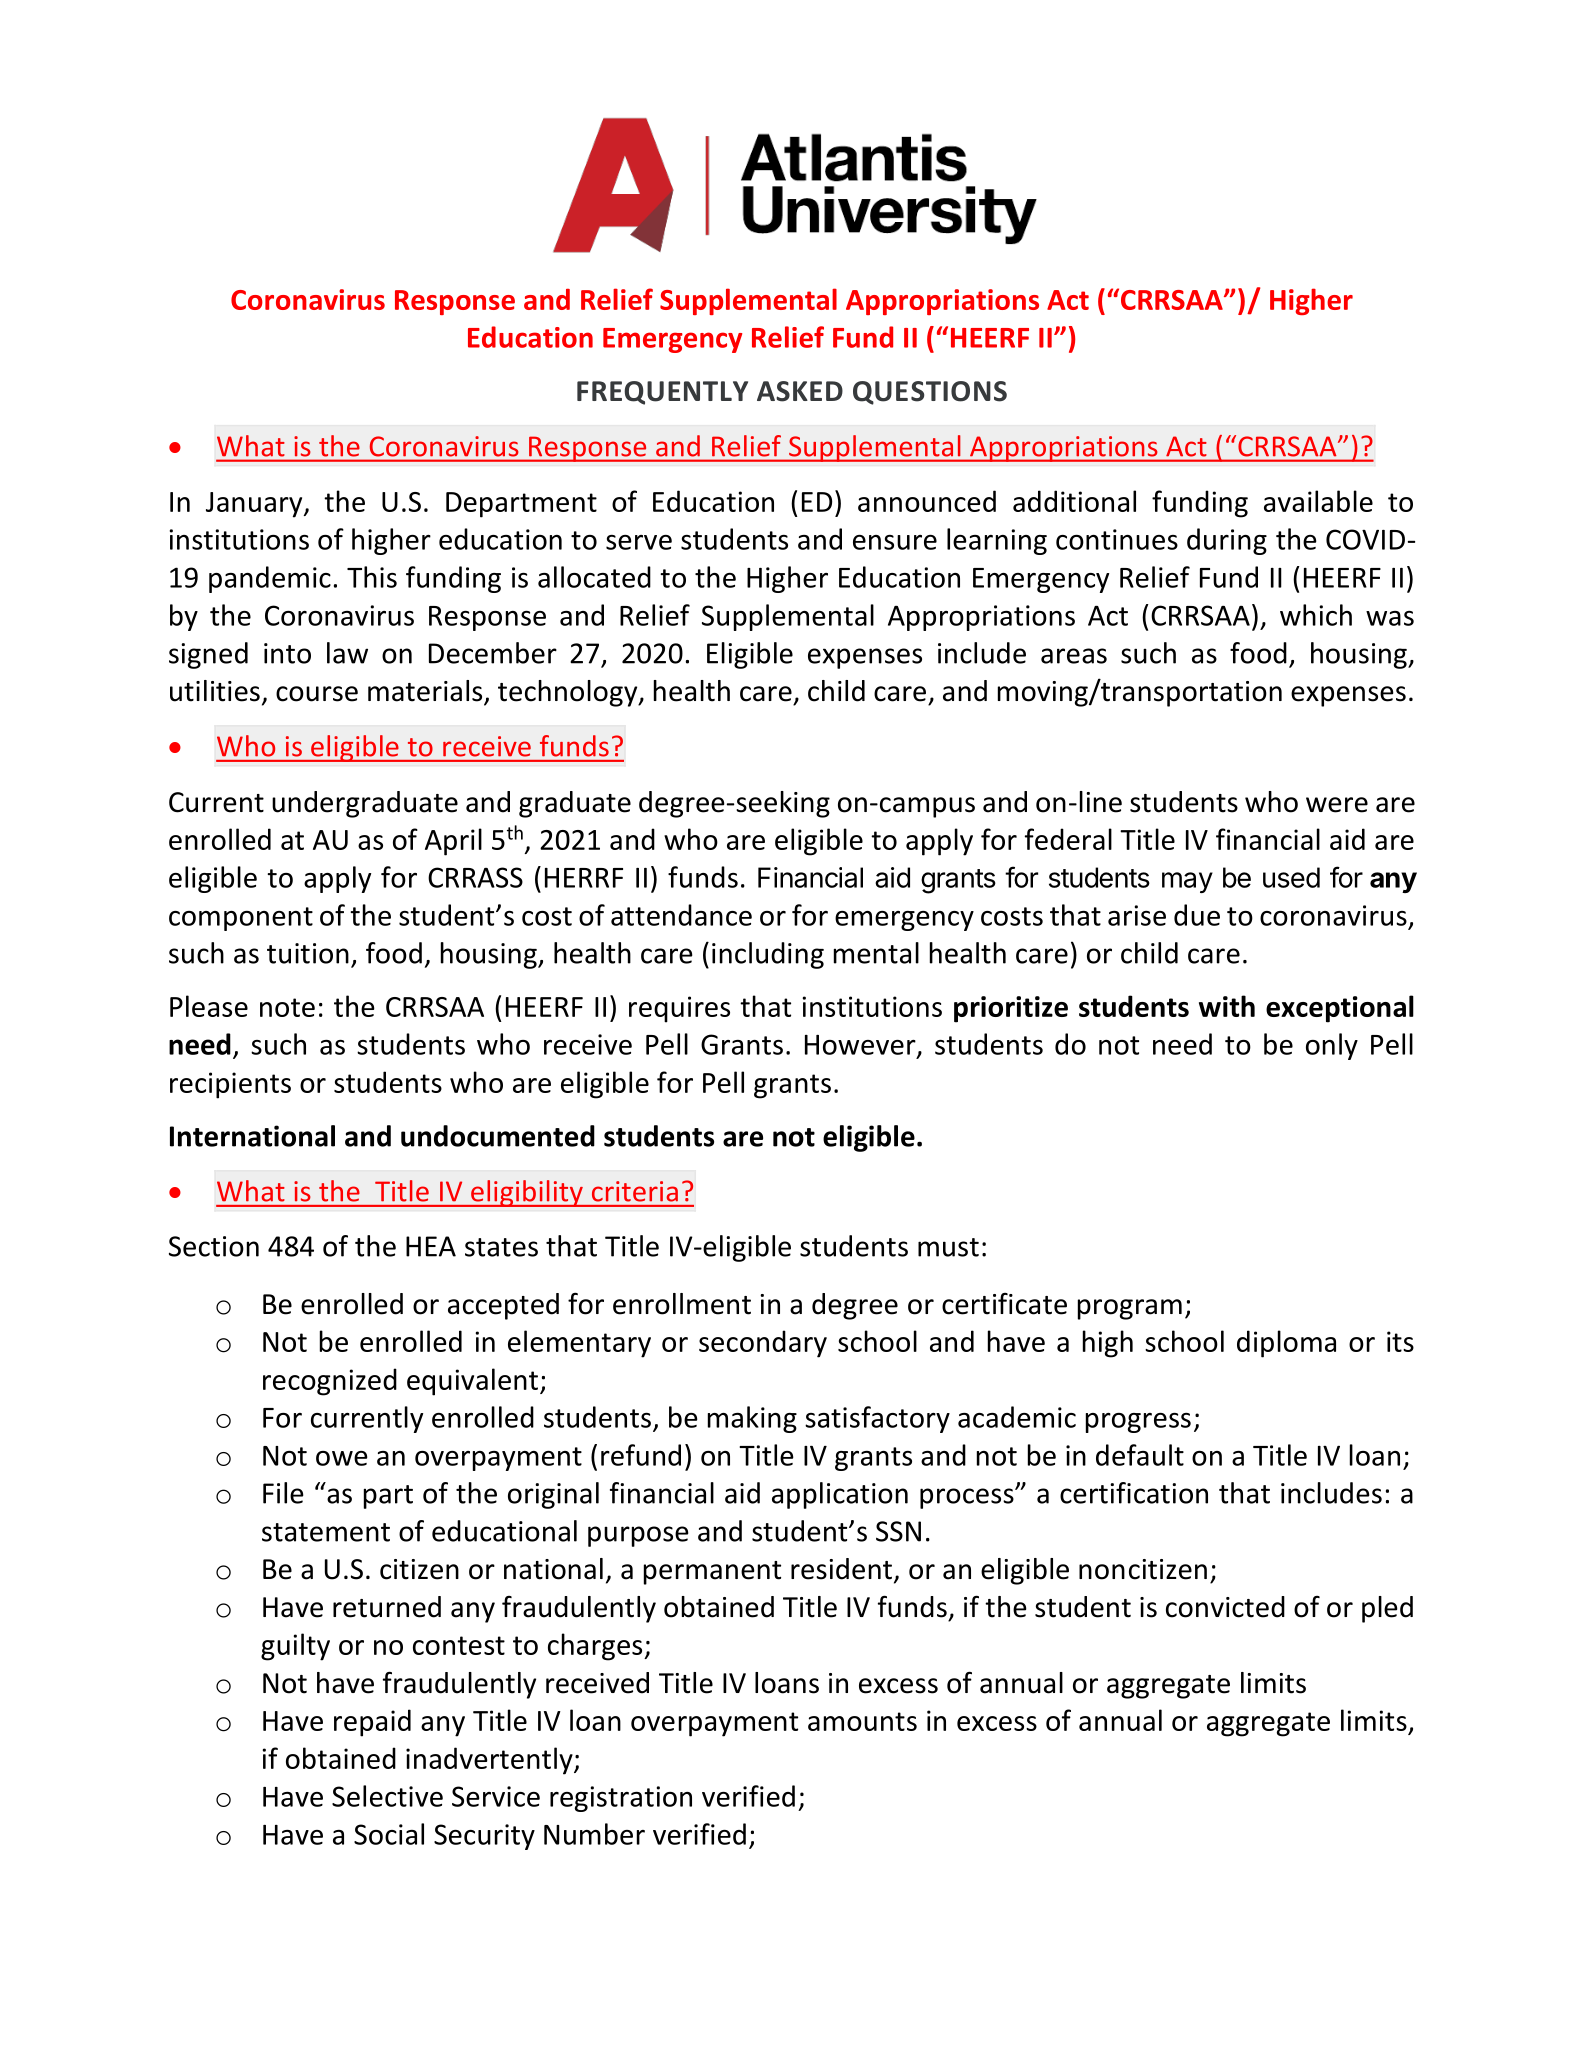 The width and height of the page is (1583, 2048). What do you see at coordinates (862, 1721) in the page?
I see `amounts` at bounding box center [862, 1721].
